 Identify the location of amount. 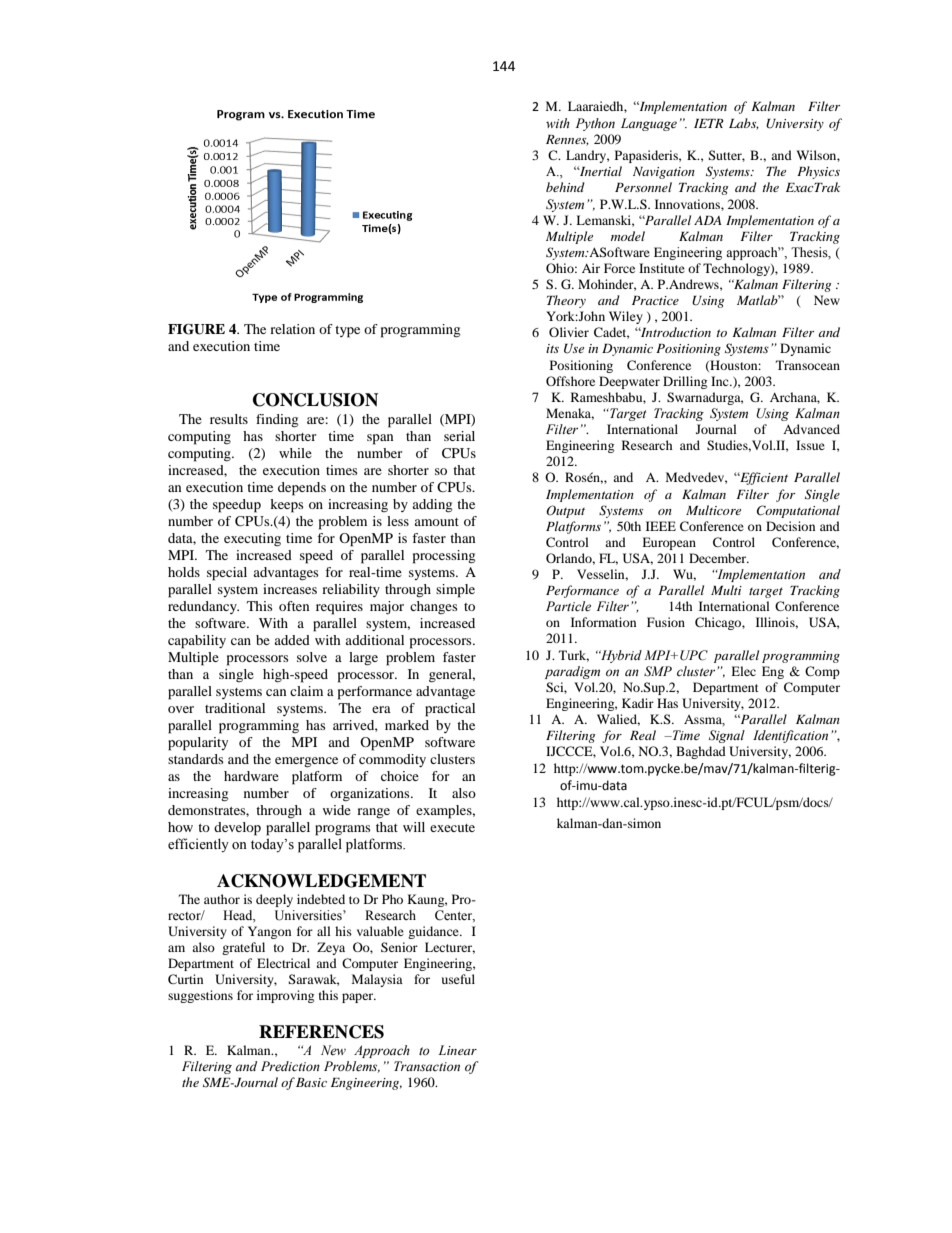
(436, 522).
